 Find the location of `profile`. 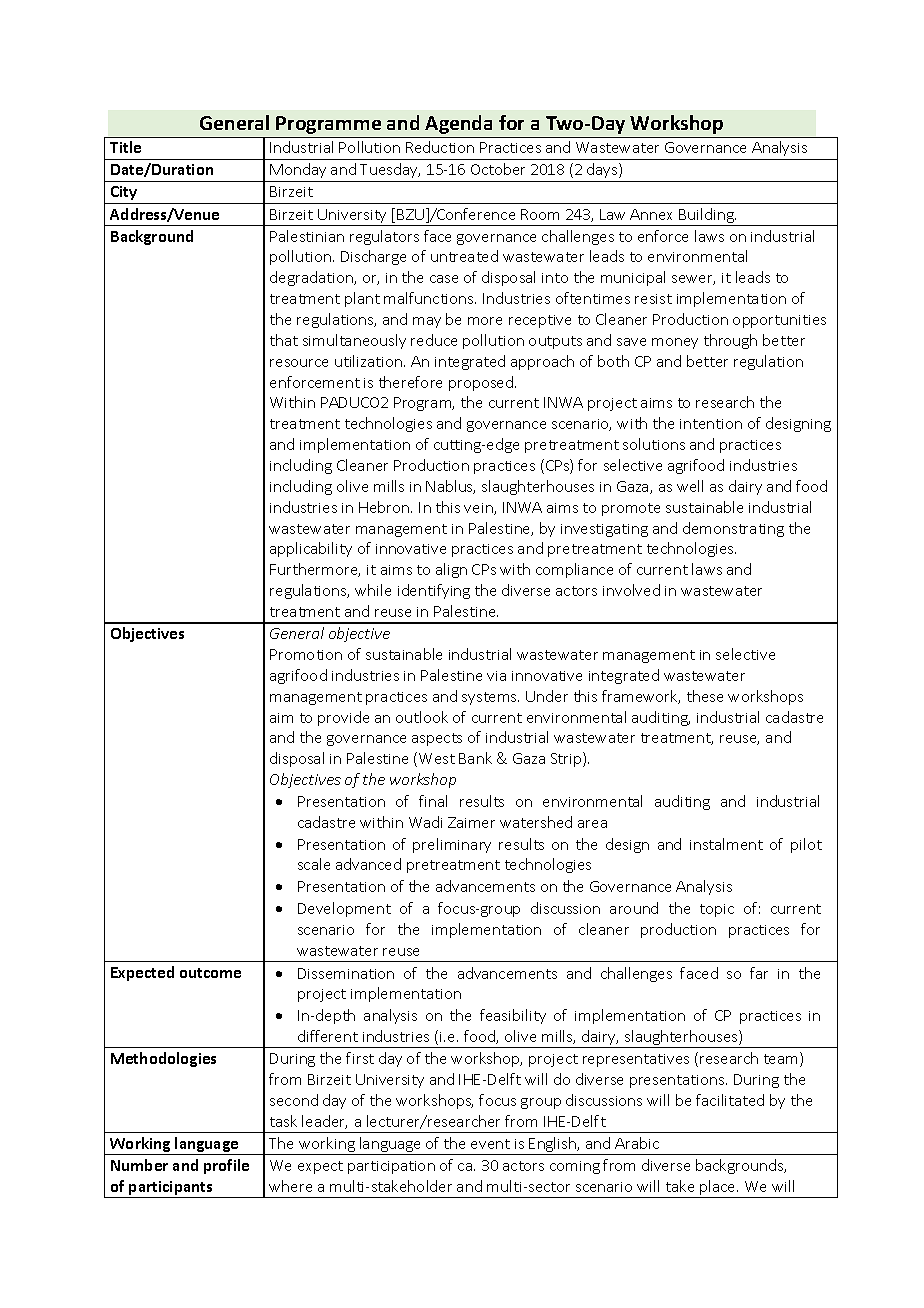

profile is located at coordinates (226, 1166).
